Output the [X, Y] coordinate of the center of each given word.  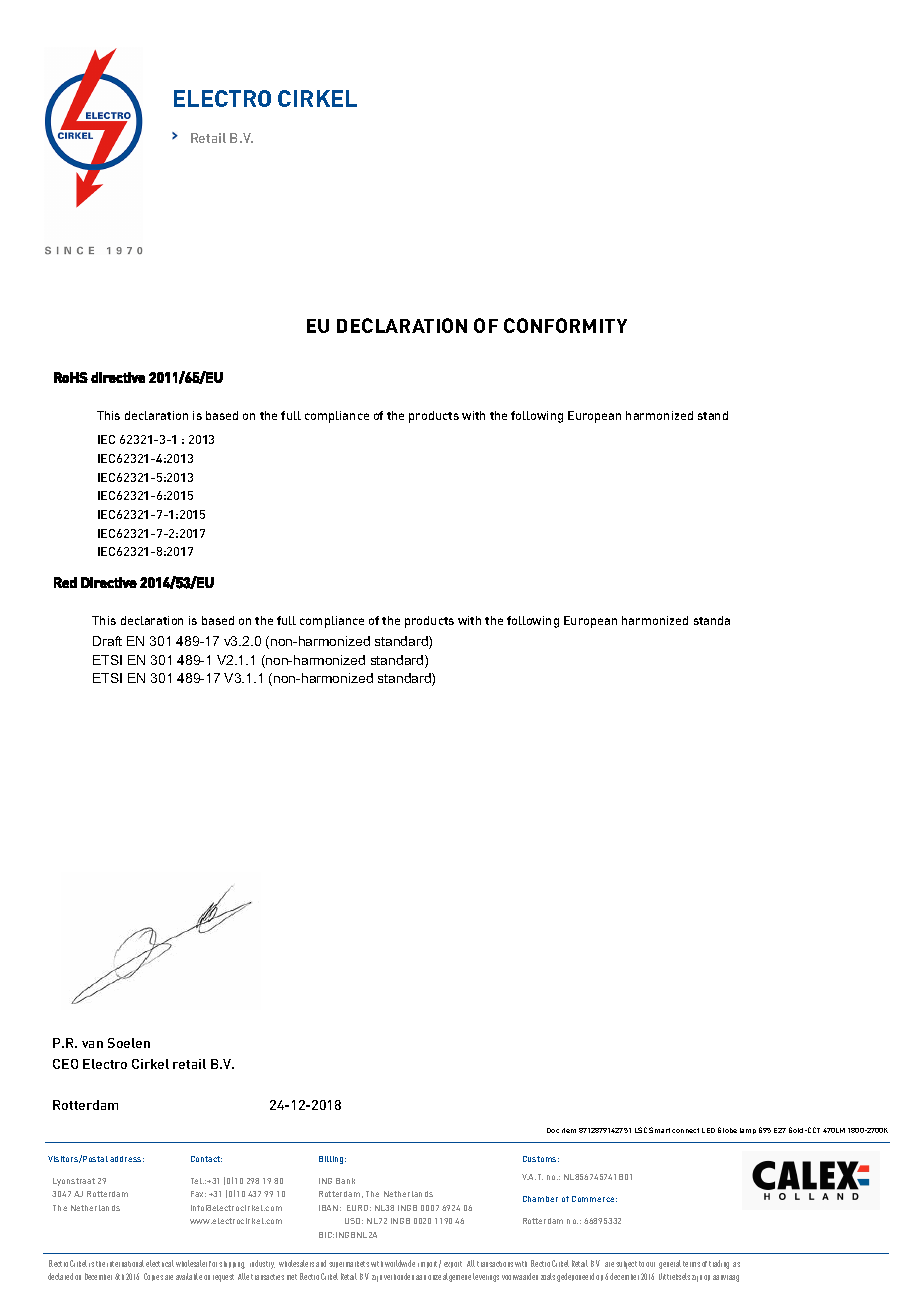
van [92, 1044]
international [125, 1263]
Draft [107, 641]
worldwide [400, 1263]
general [670, 1264]
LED [708, 1130]
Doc [553, 1130]
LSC [641, 1130]
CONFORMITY [565, 325]
